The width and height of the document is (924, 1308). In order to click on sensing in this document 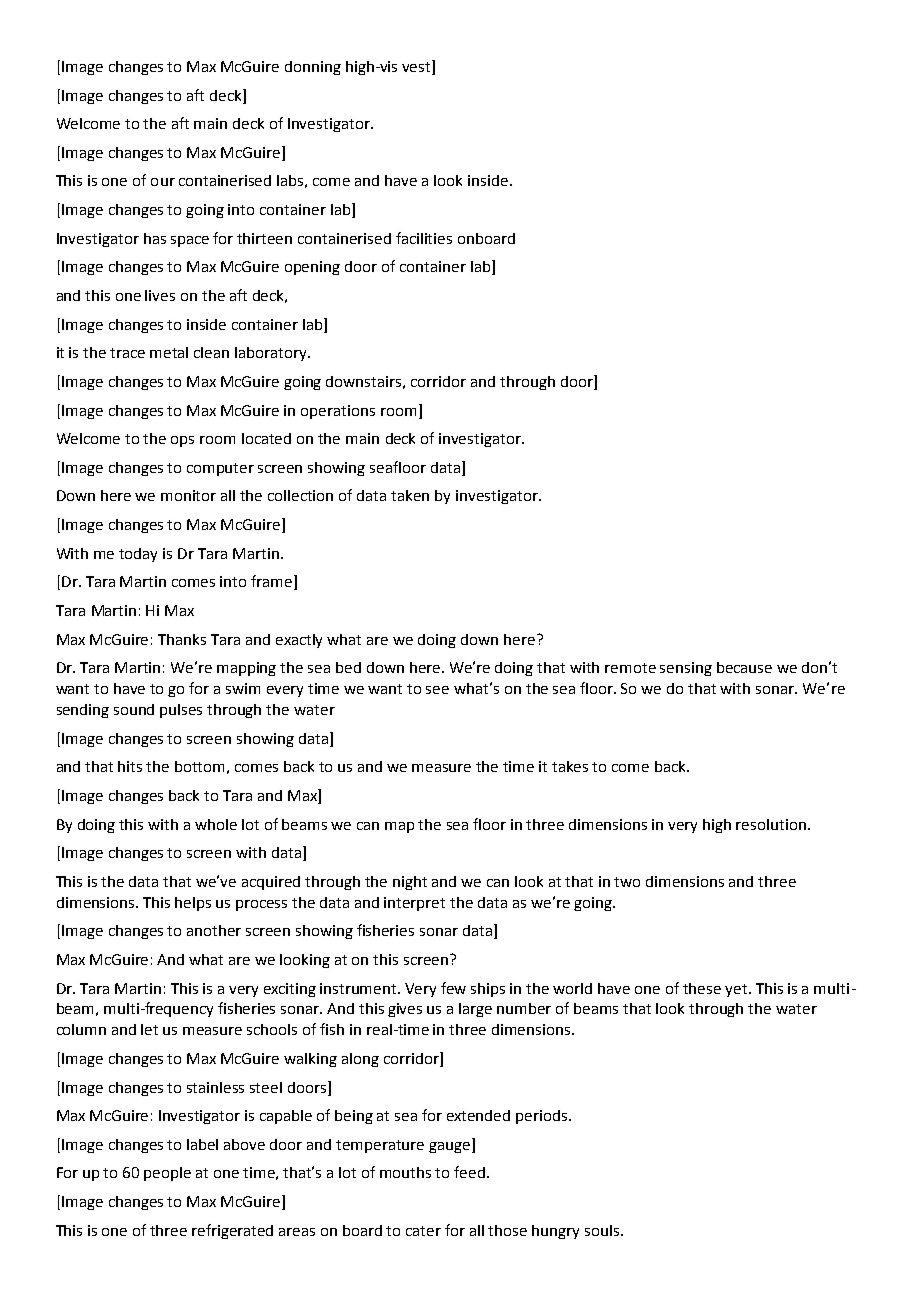, I will do `click(686, 669)`.
